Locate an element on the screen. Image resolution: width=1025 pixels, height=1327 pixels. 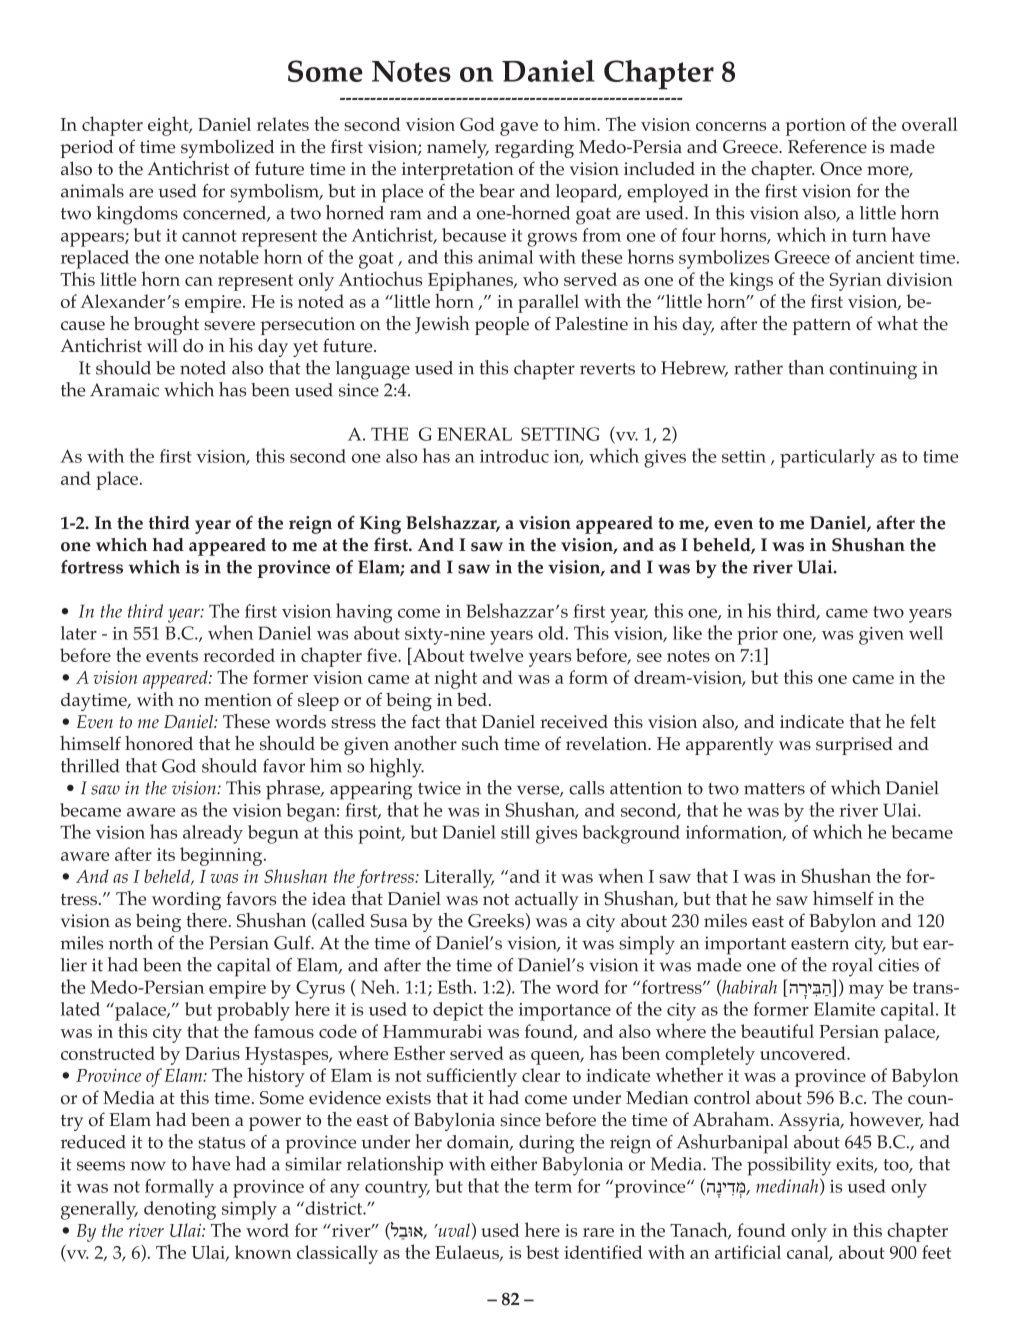
possibility is located at coordinates (789, 1166).
